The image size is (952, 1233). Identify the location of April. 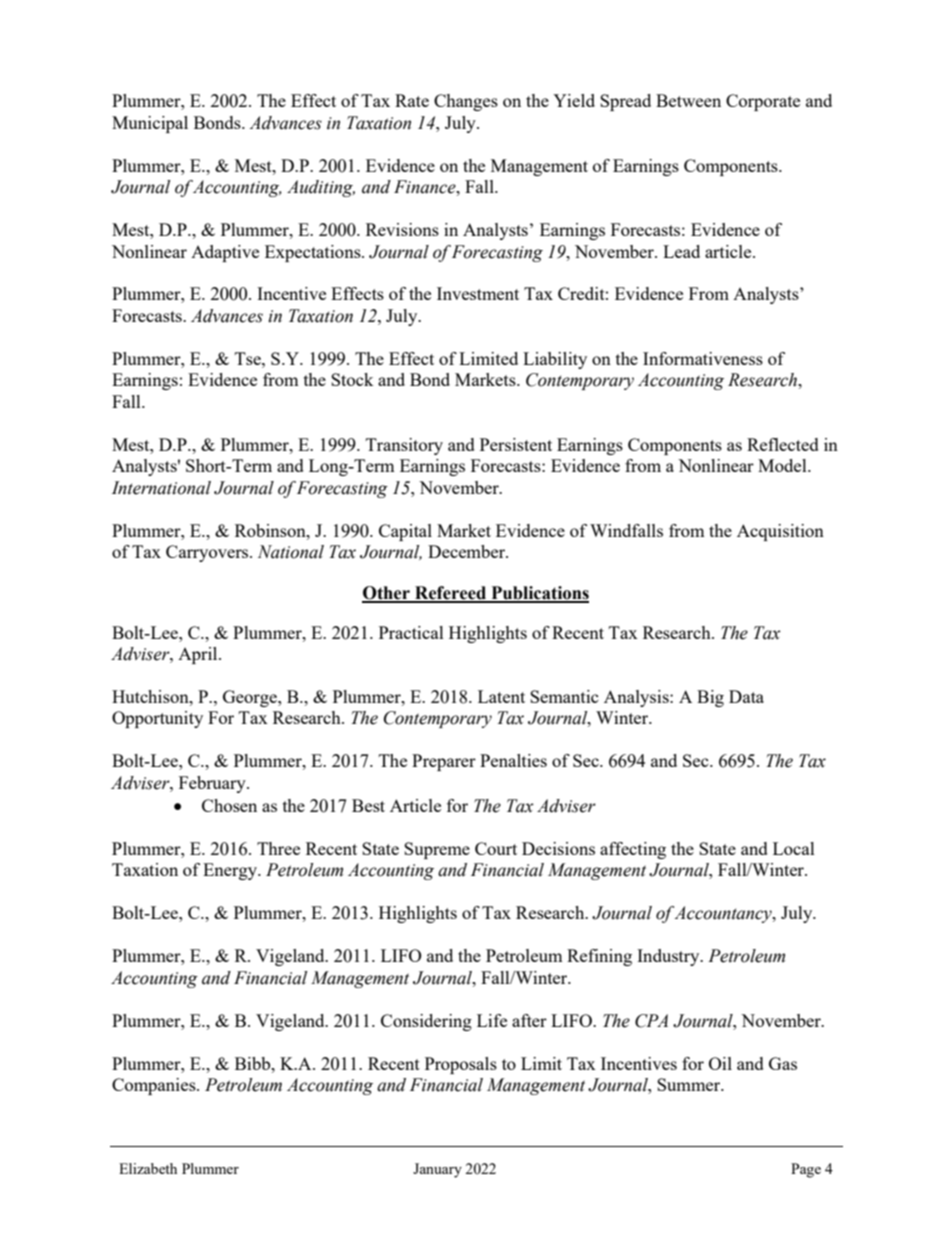
(199, 655).
